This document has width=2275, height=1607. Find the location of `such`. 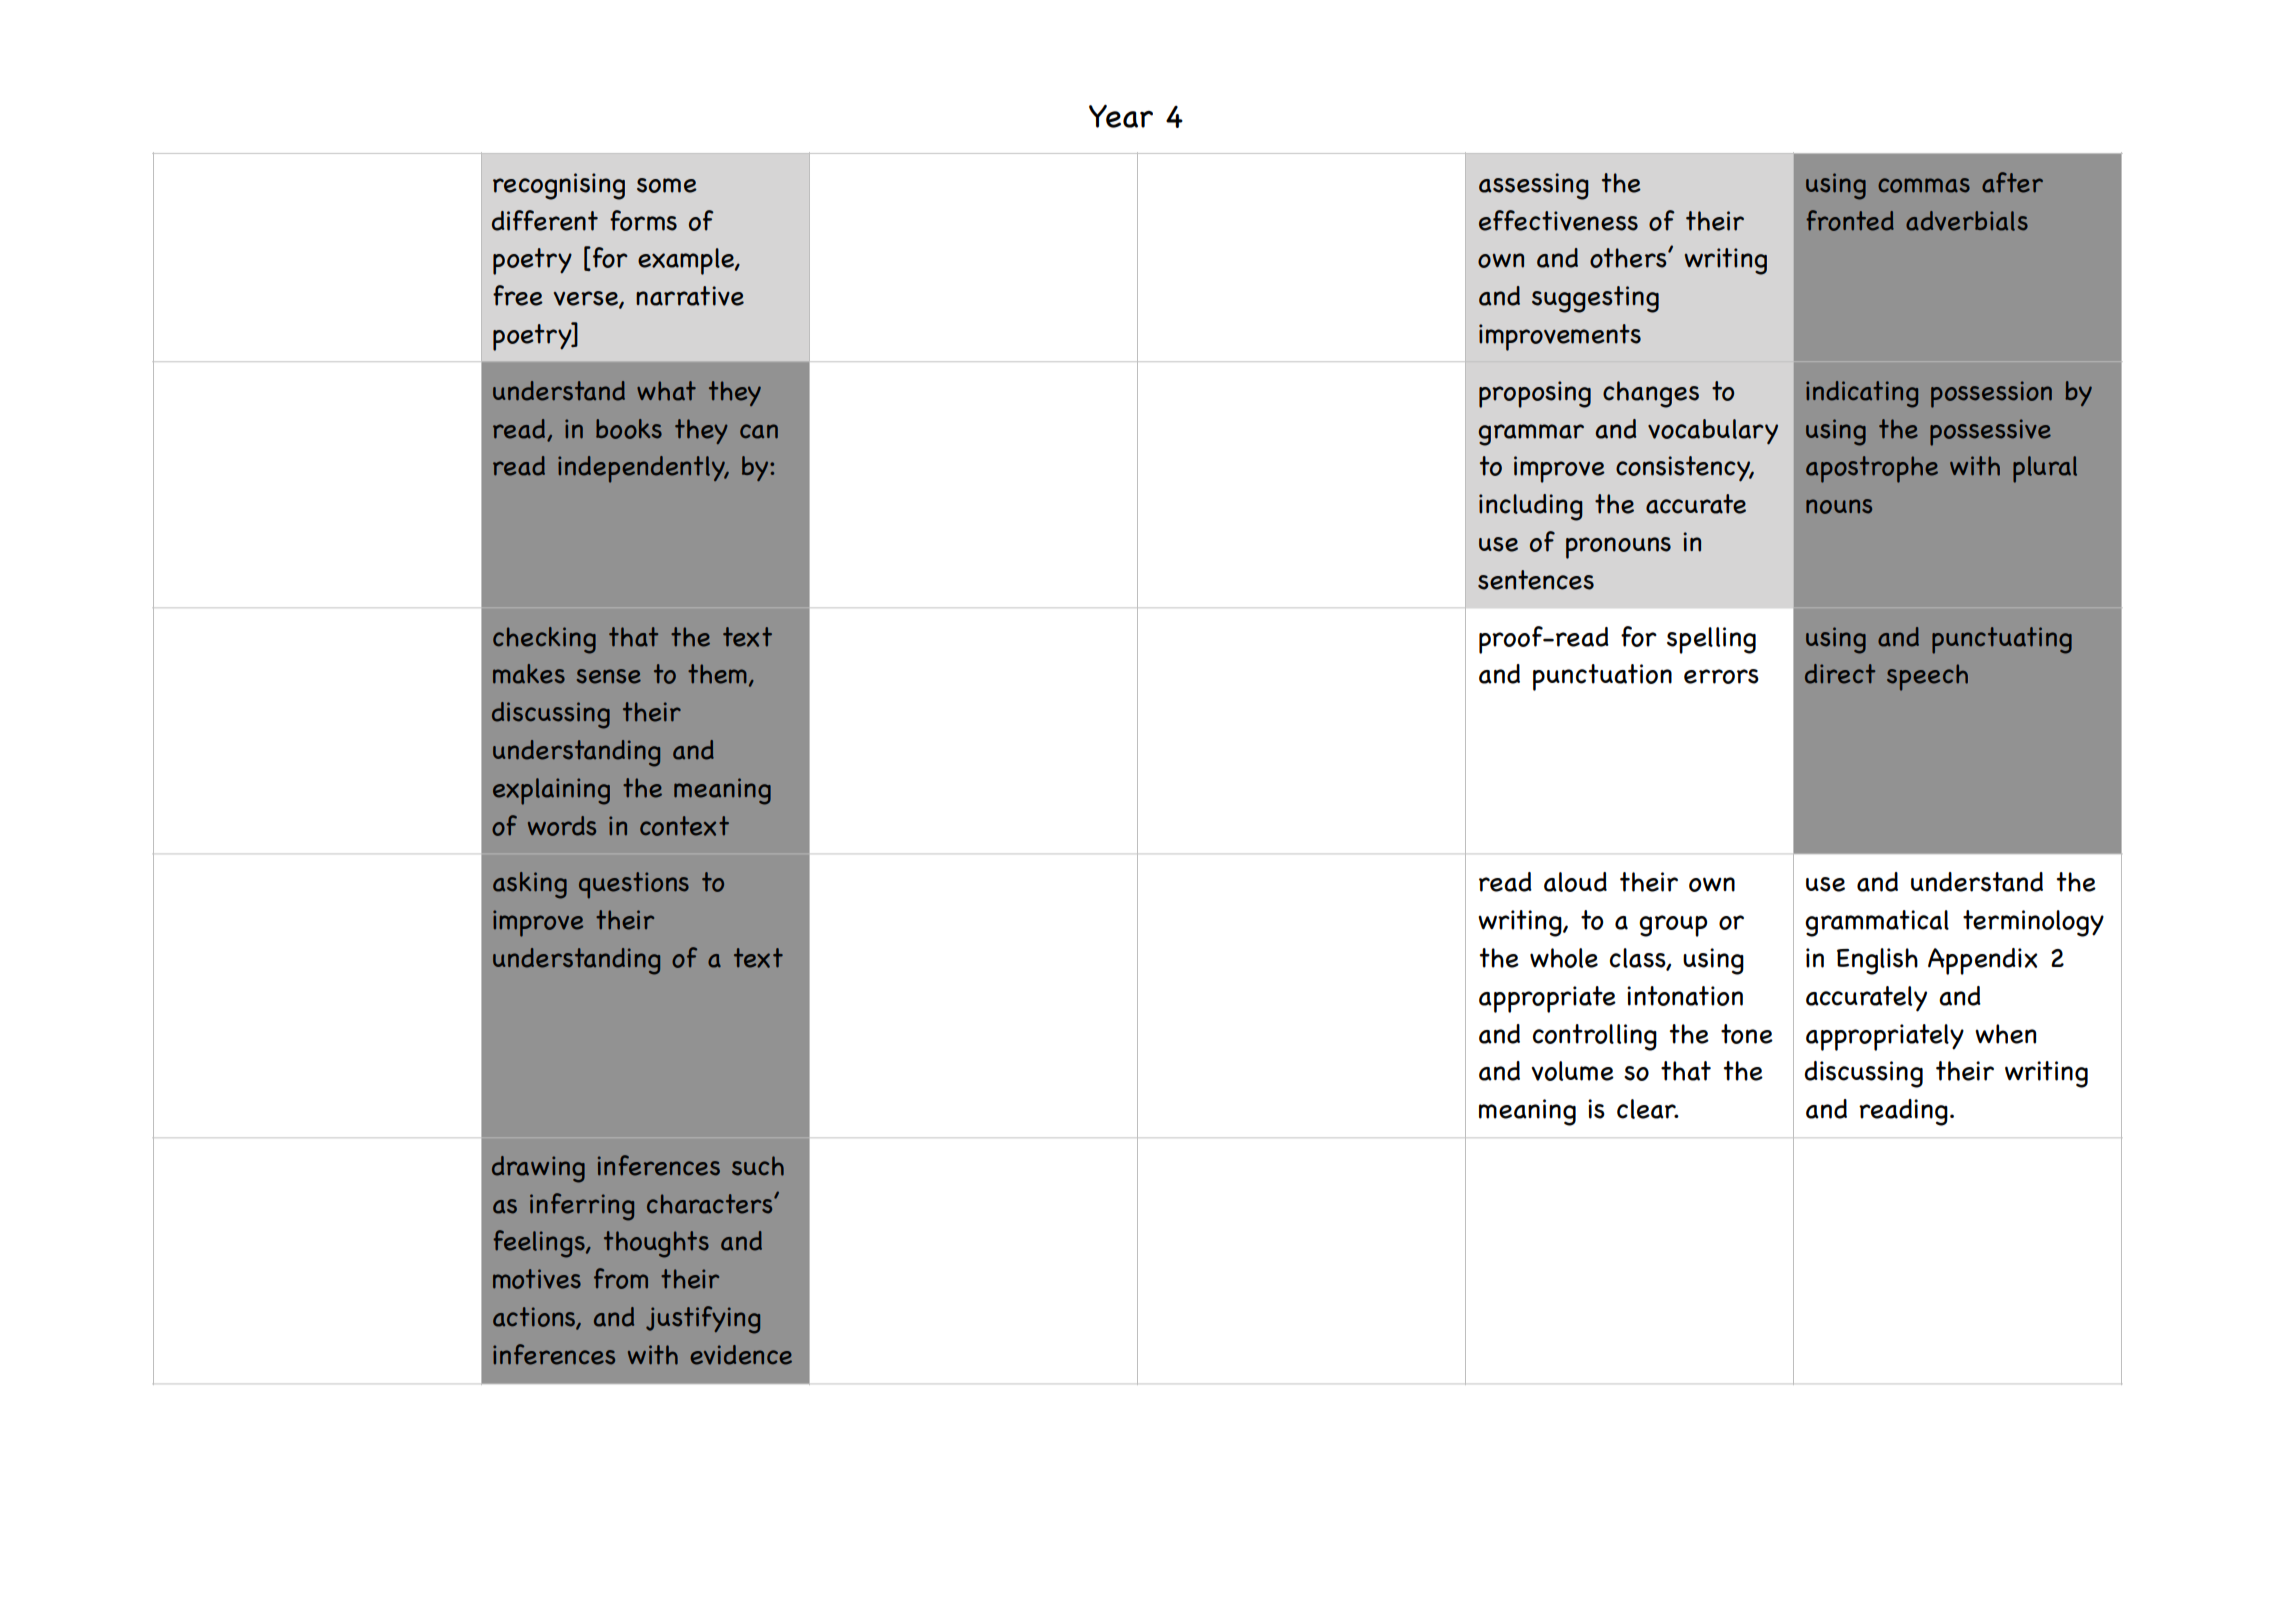

such is located at coordinates (758, 1166).
